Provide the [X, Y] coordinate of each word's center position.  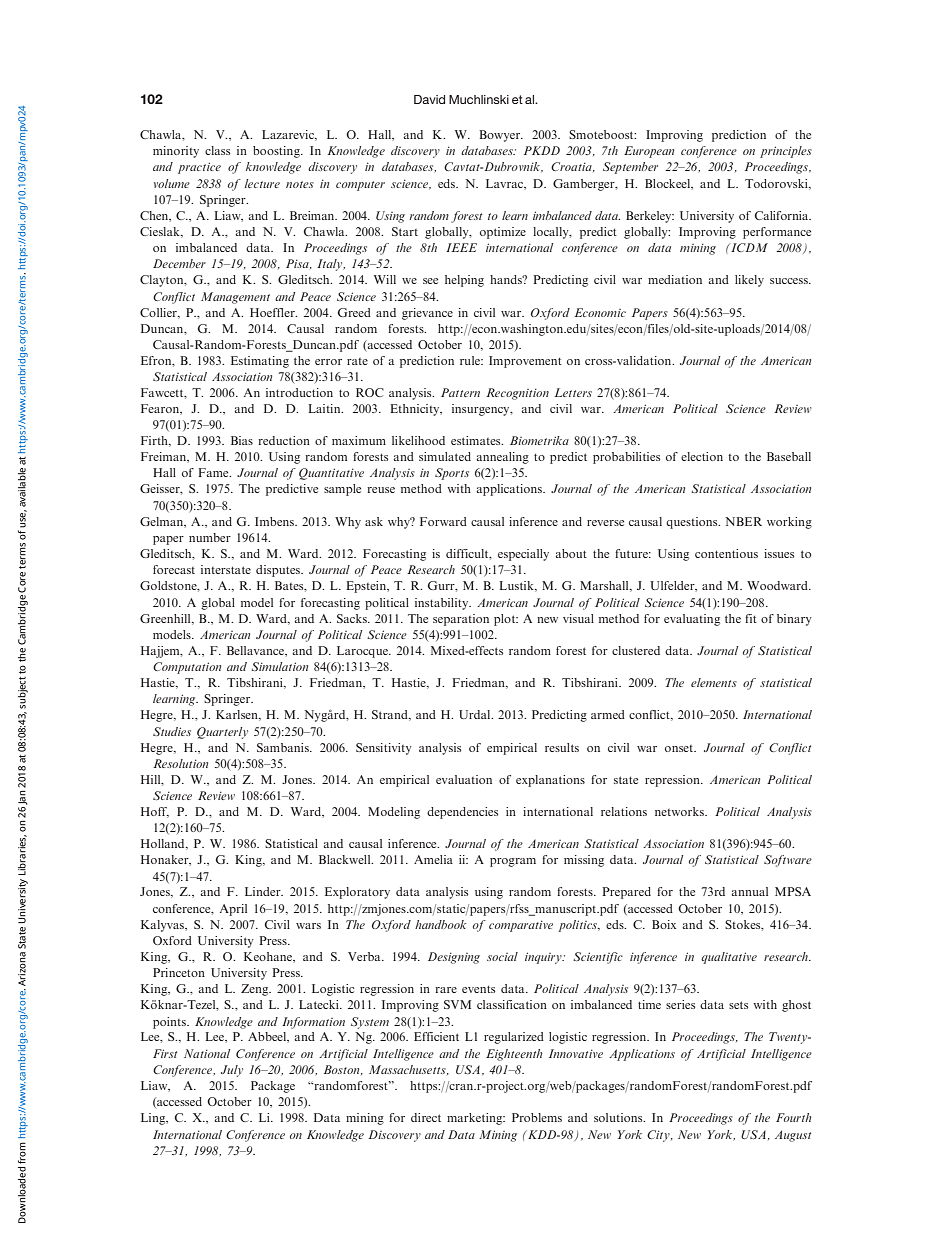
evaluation [464, 779]
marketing [476, 1119]
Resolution [180, 763]
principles [786, 152]
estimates [477, 440]
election [702, 456]
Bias [242, 440]
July [232, 1071]
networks [680, 811]
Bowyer [501, 136]
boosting [277, 152]
